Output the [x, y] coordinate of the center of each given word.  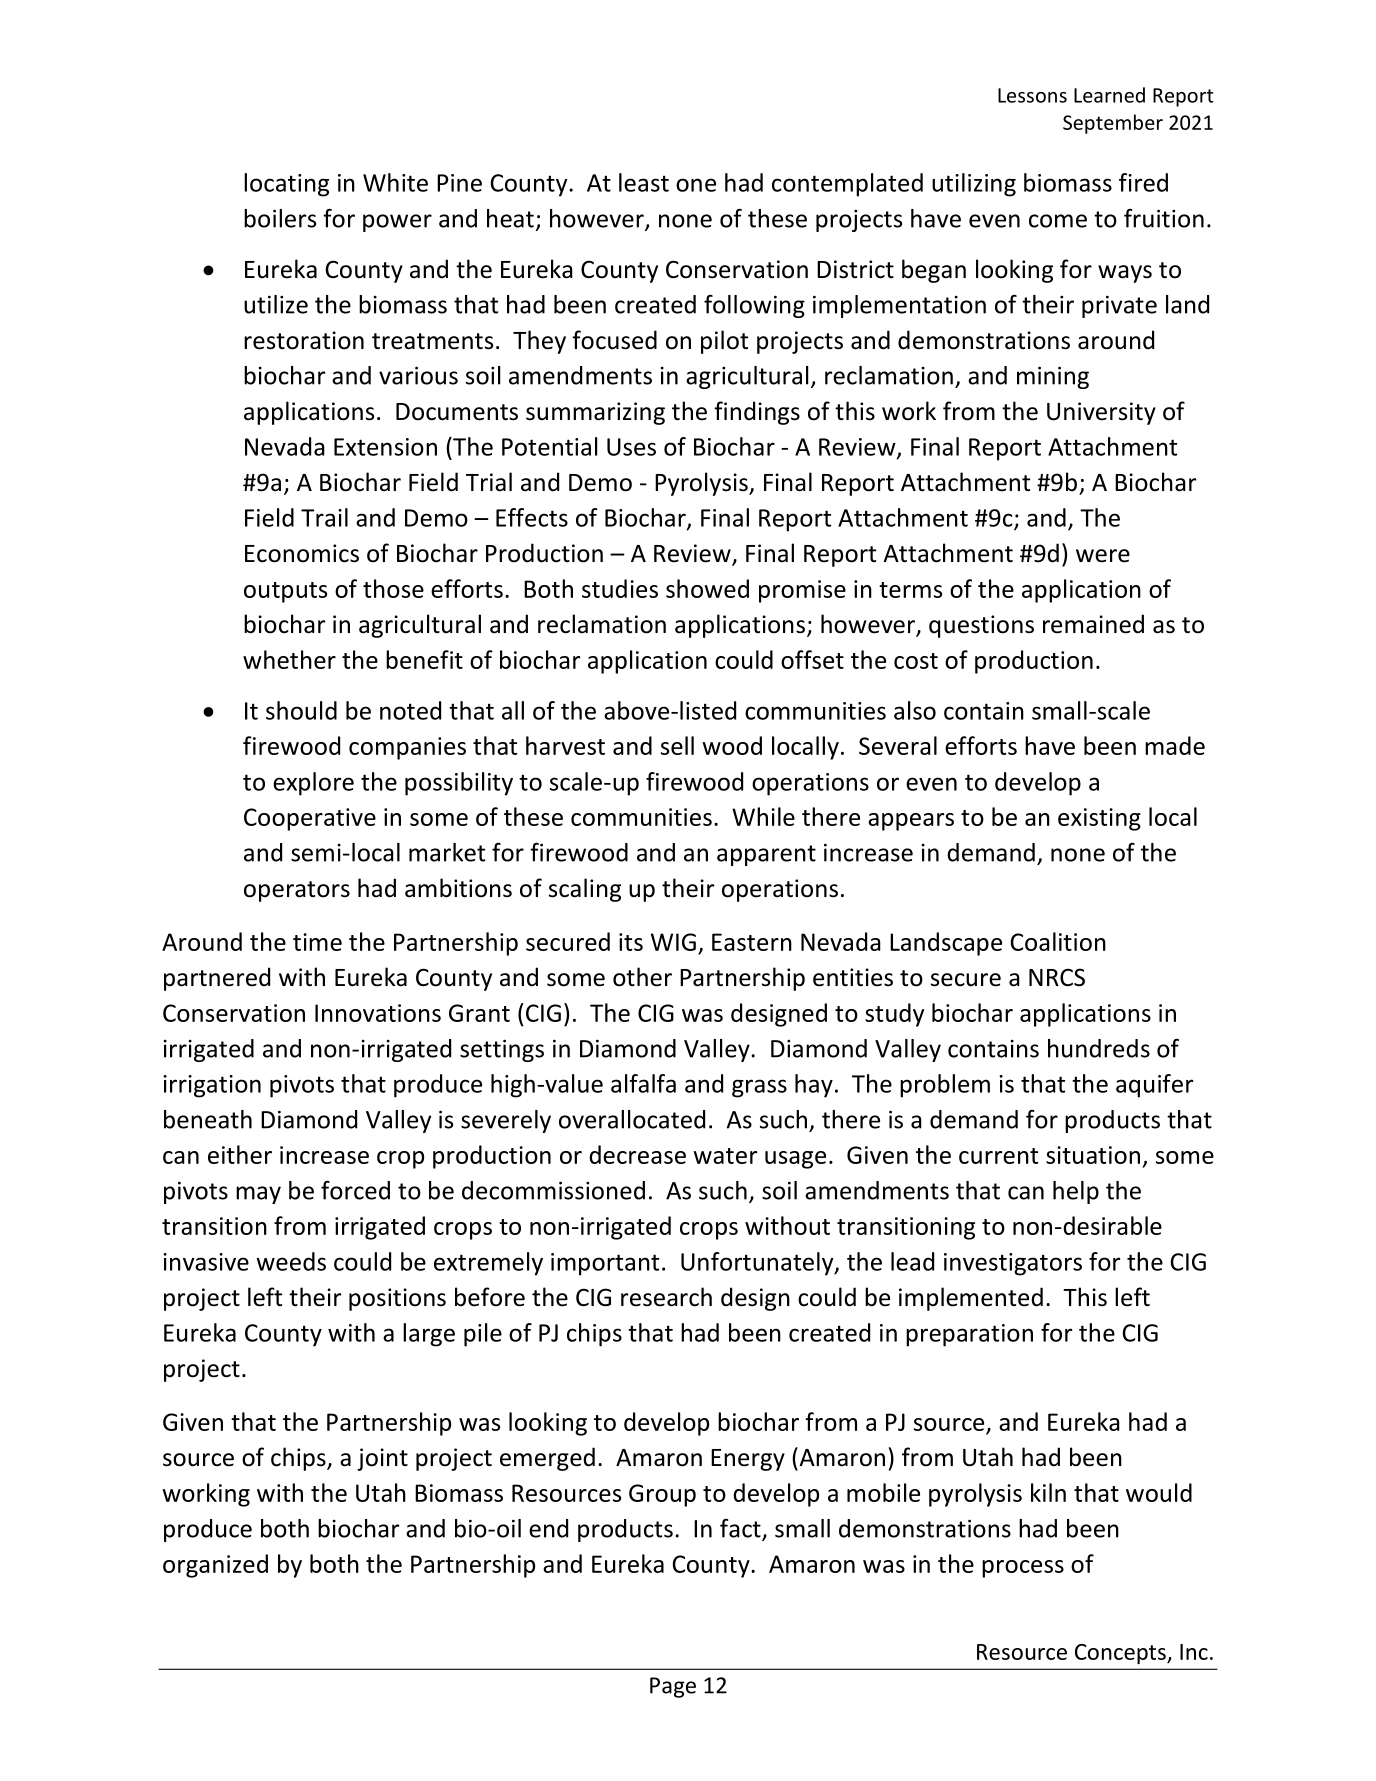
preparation [969, 1335]
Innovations [378, 1013]
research [666, 1297]
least [644, 182]
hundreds [1099, 1048]
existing [1099, 819]
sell [677, 745]
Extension [385, 447]
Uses [631, 447]
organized [215, 1566]
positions [397, 1299]
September [1113, 124]
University [1101, 413]
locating [286, 185]
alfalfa [643, 1083]
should [301, 710]
